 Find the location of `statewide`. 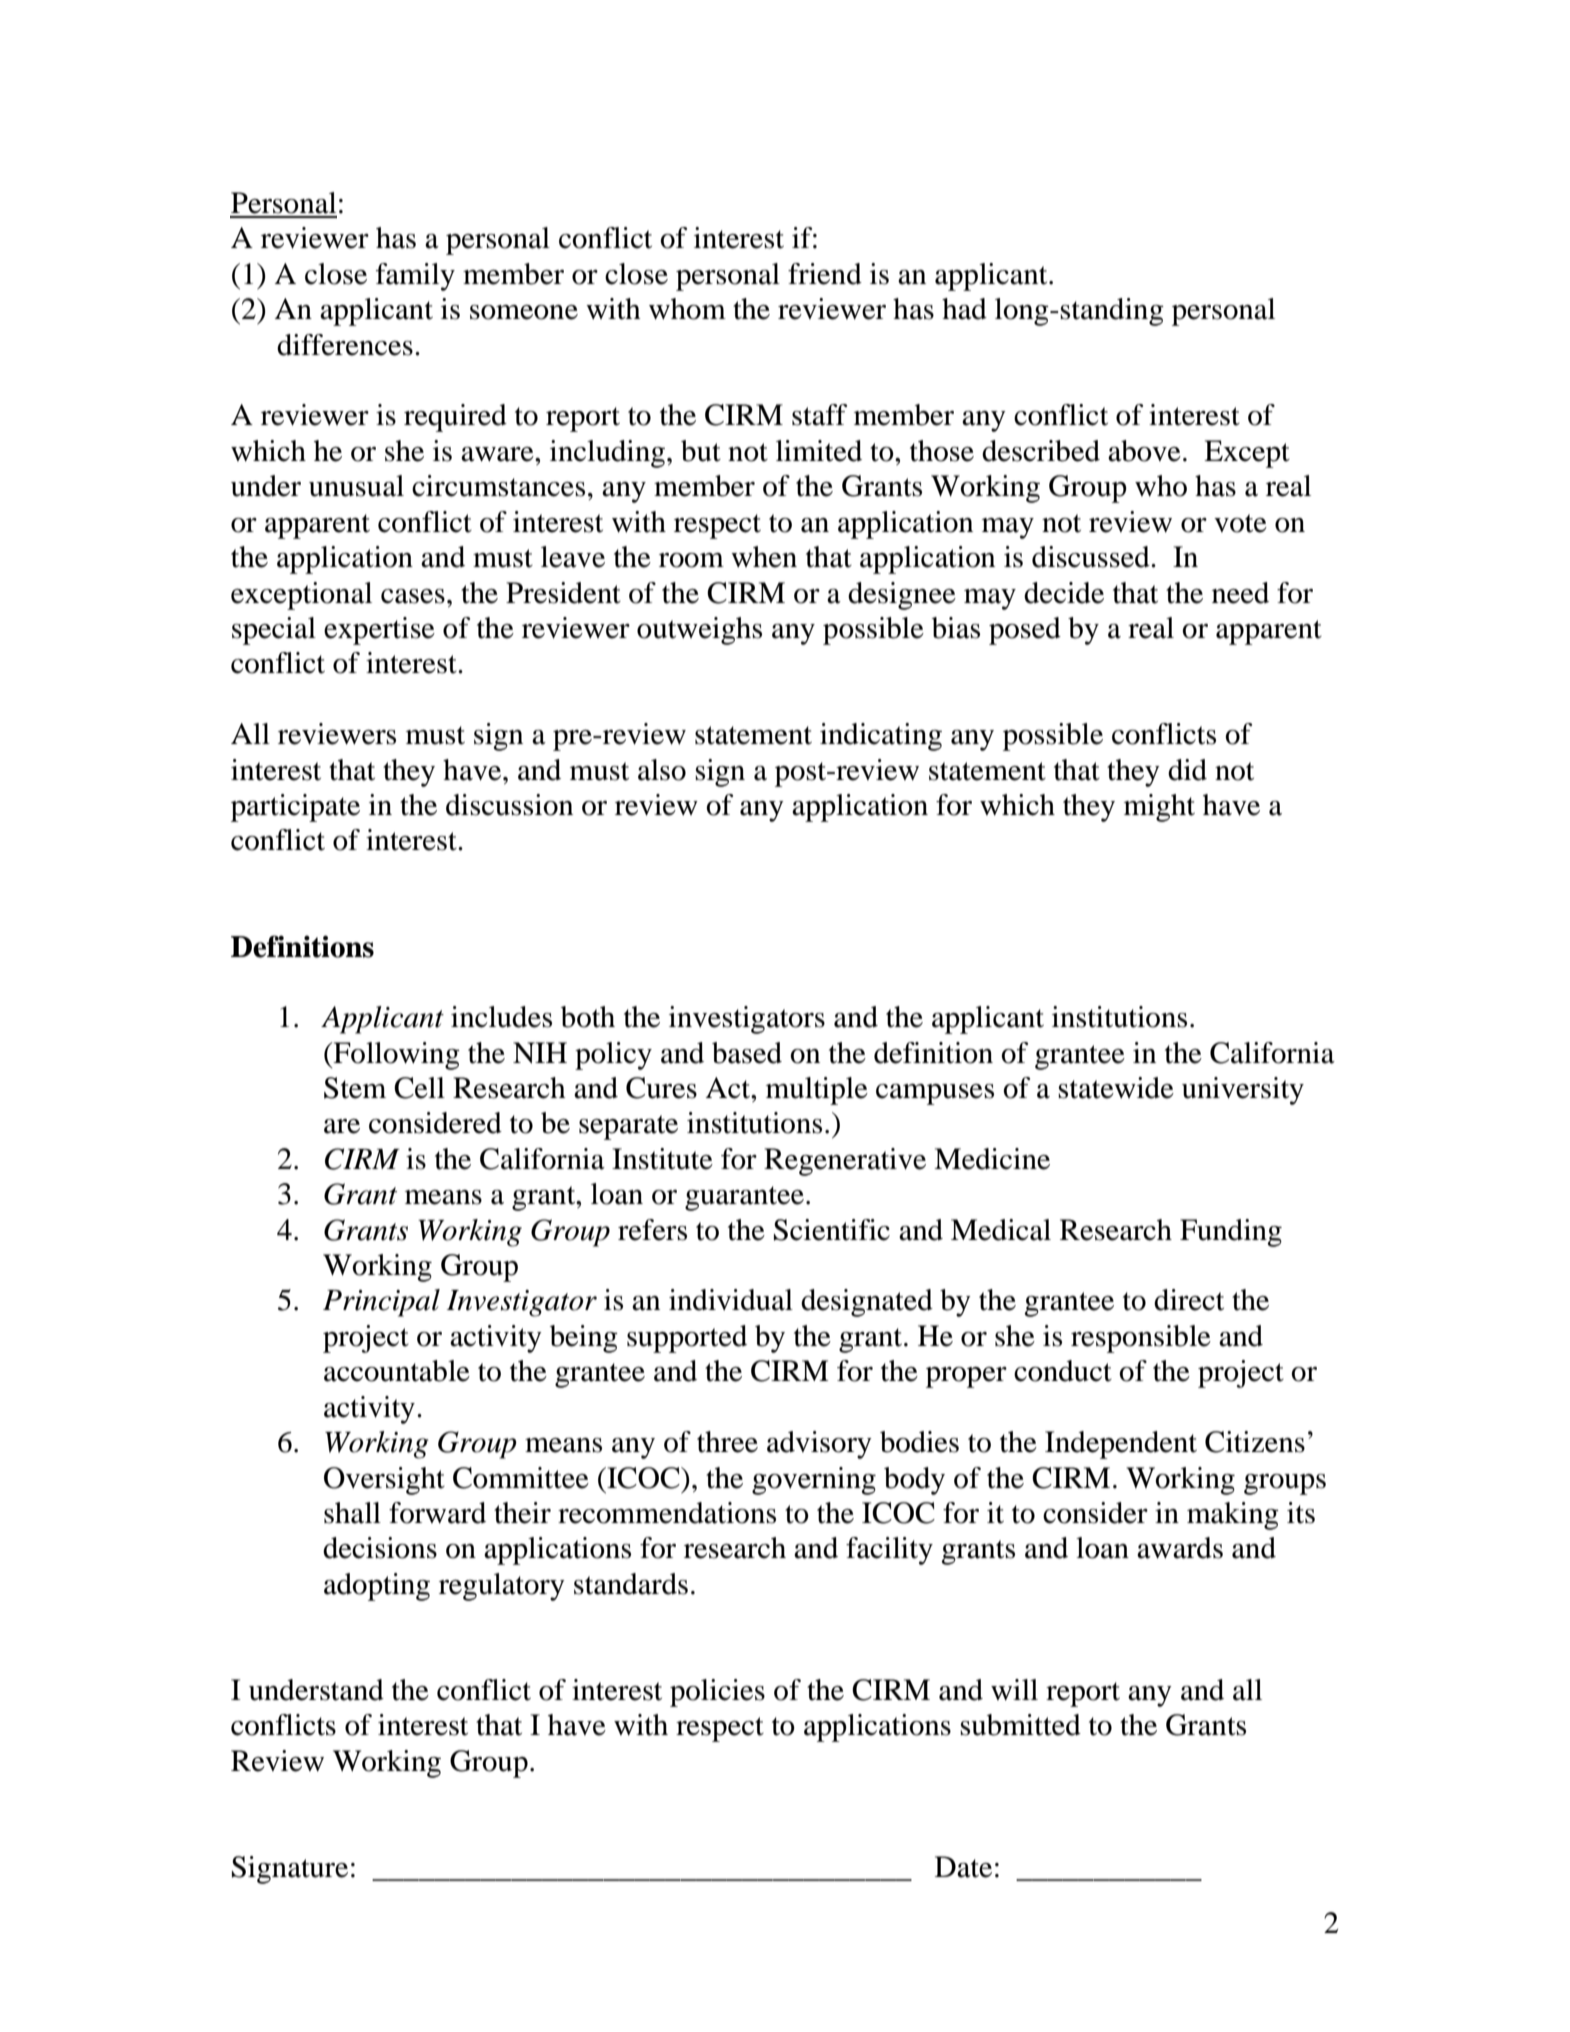

statewide is located at coordinates (1116, 1088).
